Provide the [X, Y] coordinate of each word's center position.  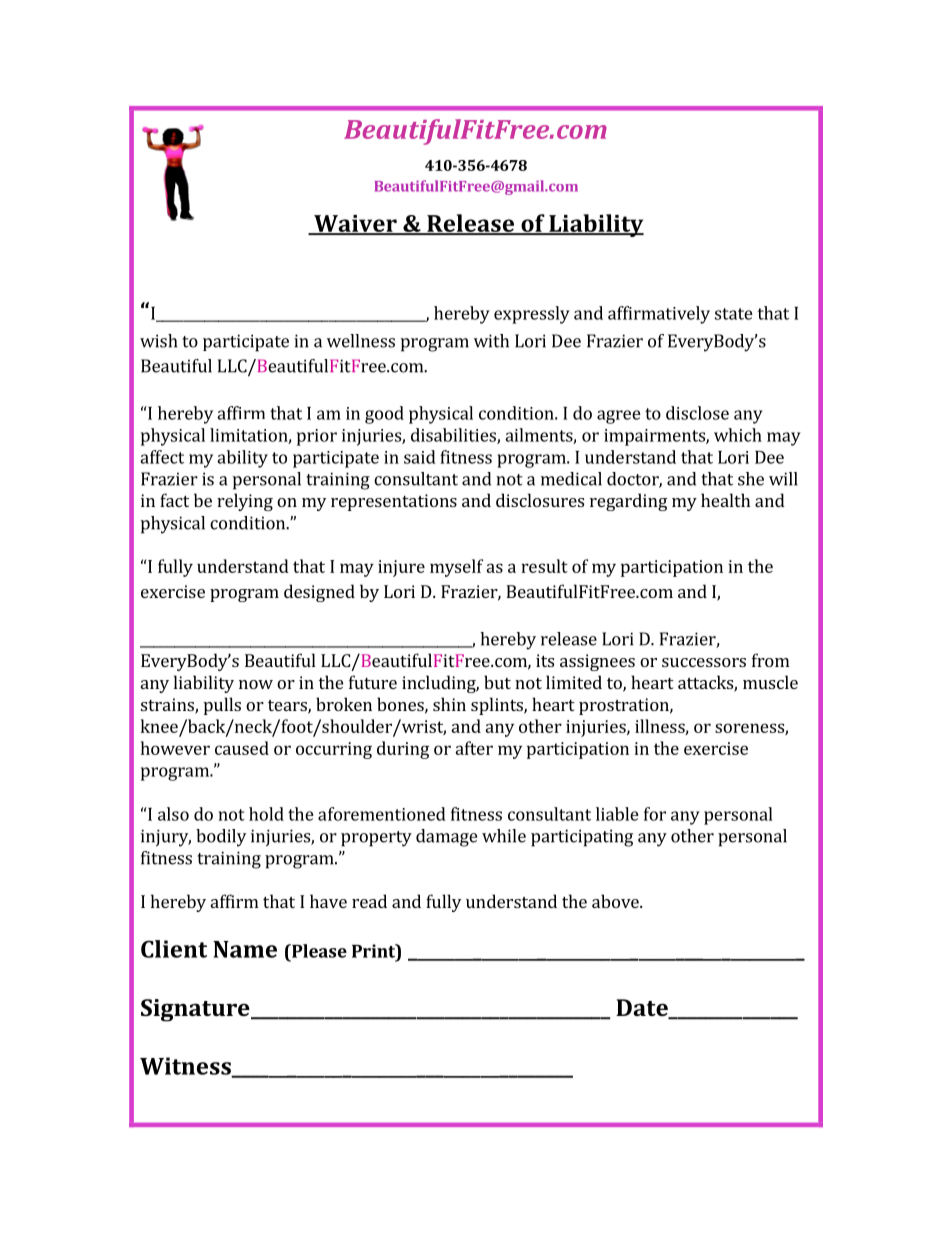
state [734, 314]
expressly [532, 315]
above [616, 901]
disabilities [454, 436]
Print [374, 951]
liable [617, 814]
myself [456, 568]
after [474, 748]
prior [317, 437]
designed [319, 593]
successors [704, 662]
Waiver [355, 225]
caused [242, 748]
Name [245, 949]
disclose [697, 413]
